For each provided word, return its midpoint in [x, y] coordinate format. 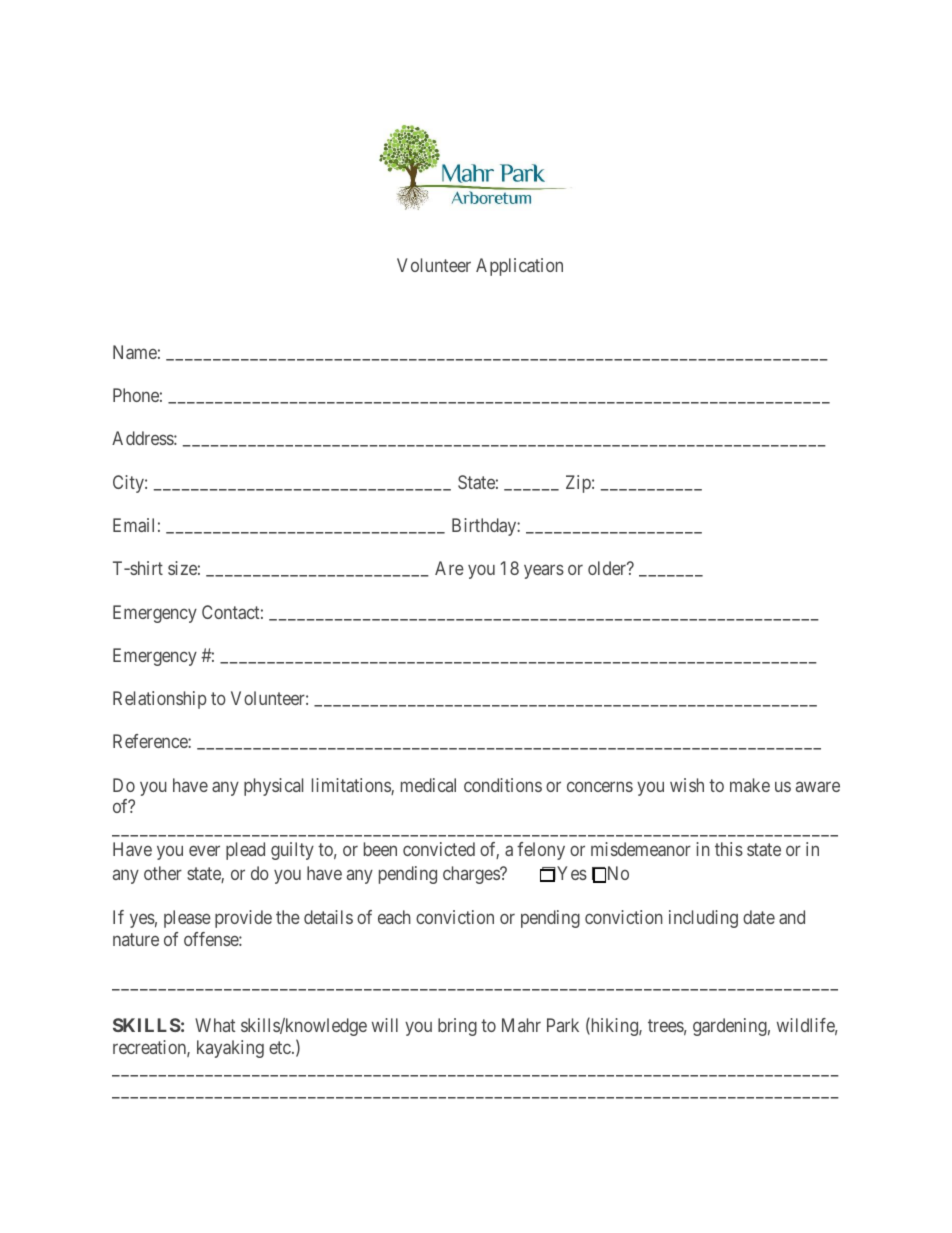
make [750, 785]
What [215, 1025]
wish [687, 785]
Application [519, 267]
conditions [503, 785]
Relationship [159, 700]
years [544, 572]
